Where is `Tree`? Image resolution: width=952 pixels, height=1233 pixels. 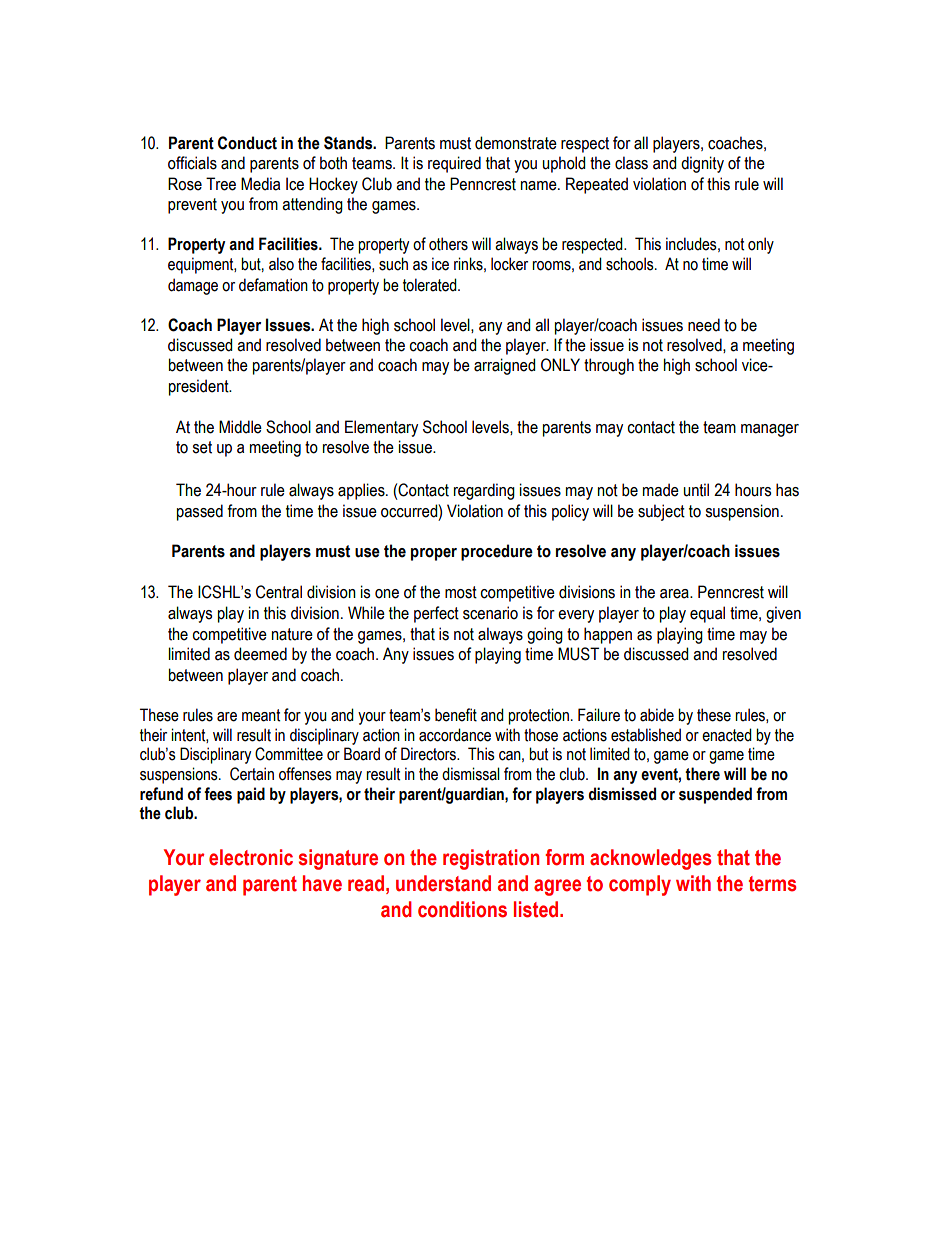
Tree is located at coordinates (221, 184).
